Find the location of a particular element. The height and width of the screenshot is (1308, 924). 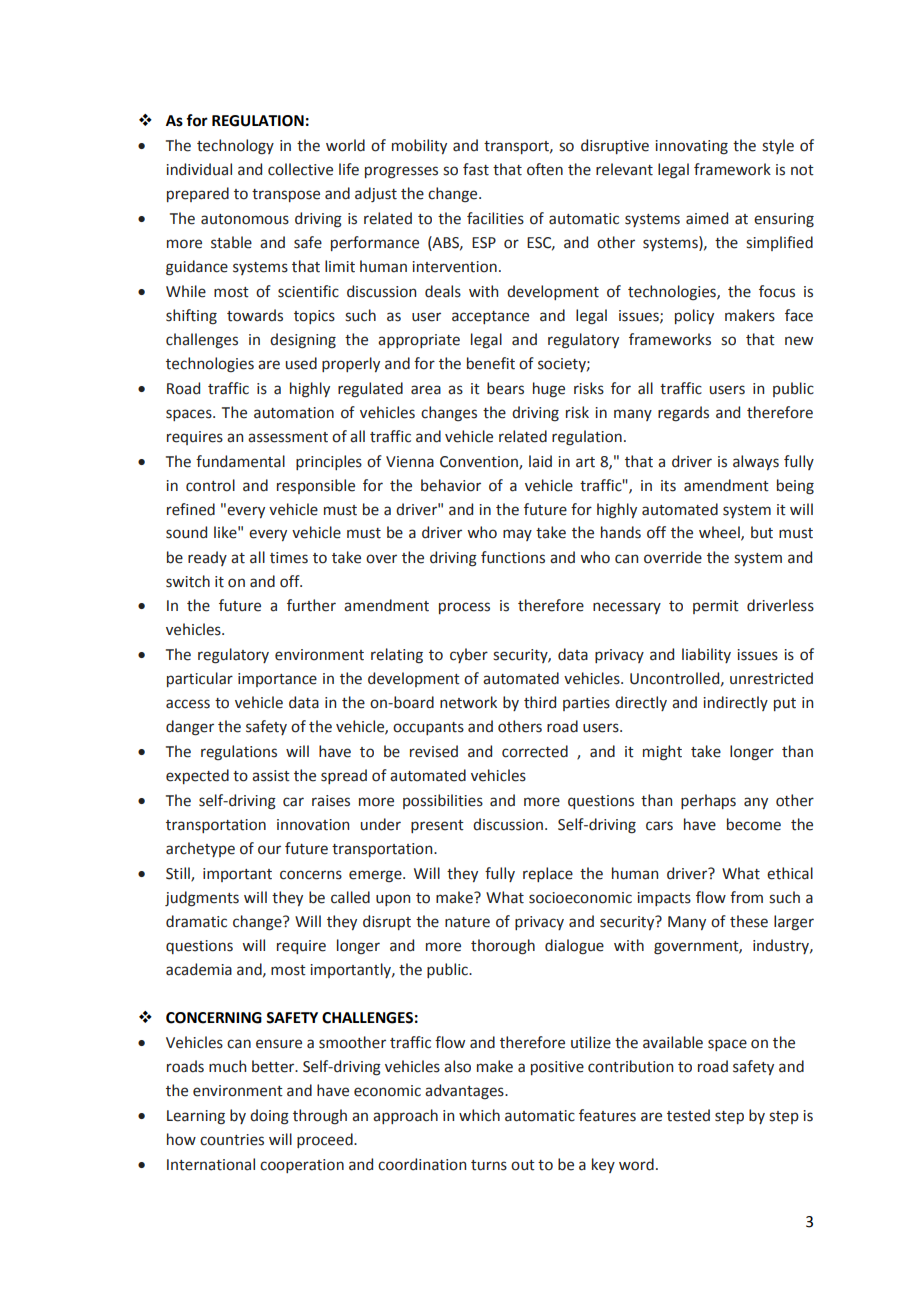

transpose is located at coordinates (286, 195).
